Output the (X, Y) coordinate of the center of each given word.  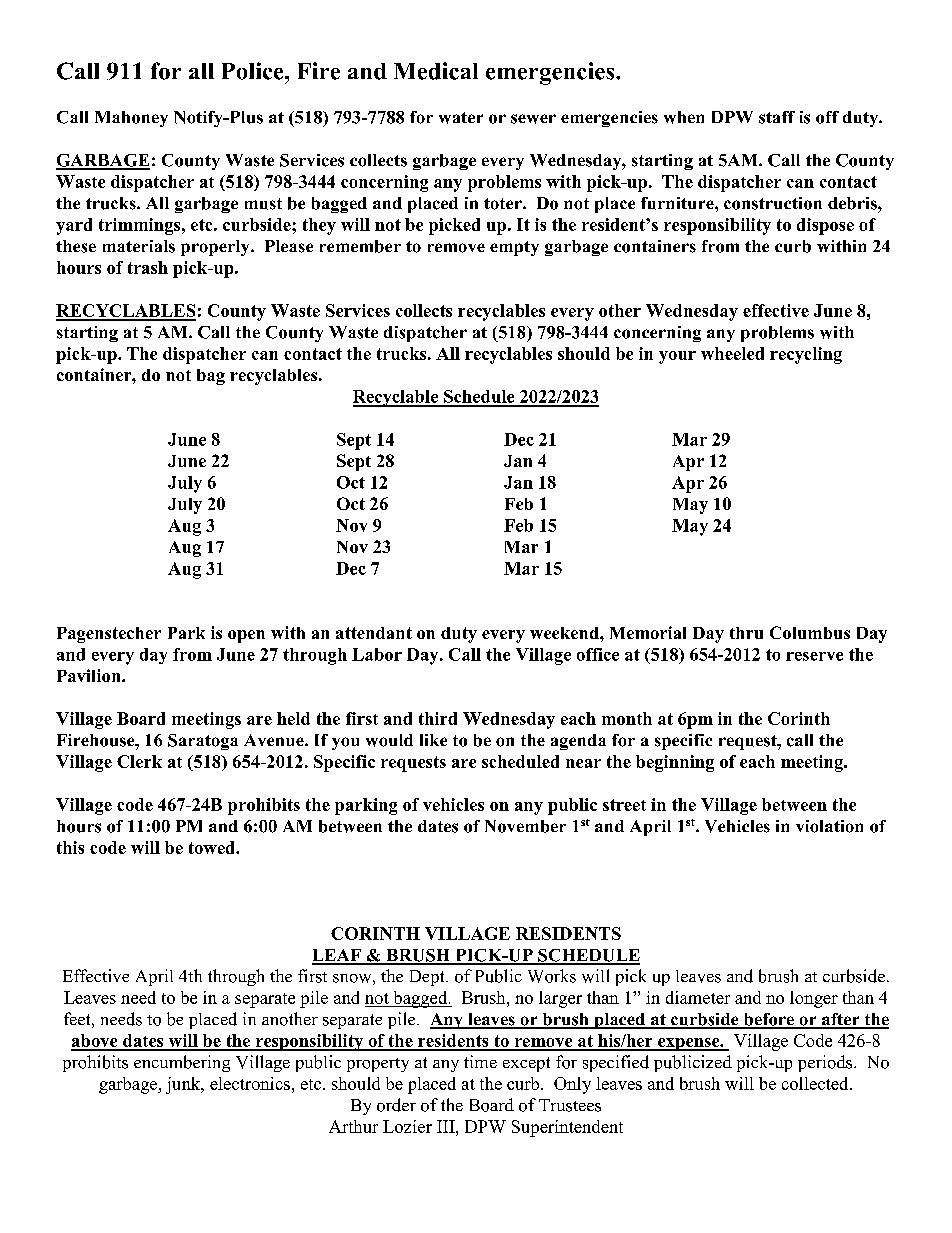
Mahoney (131, 119)
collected (816, 1083)
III (447, 1126)
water (461, 118)
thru (746, 633)
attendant (374, 633)
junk (184, 1085)
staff (777, 117)
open (246, 636)
